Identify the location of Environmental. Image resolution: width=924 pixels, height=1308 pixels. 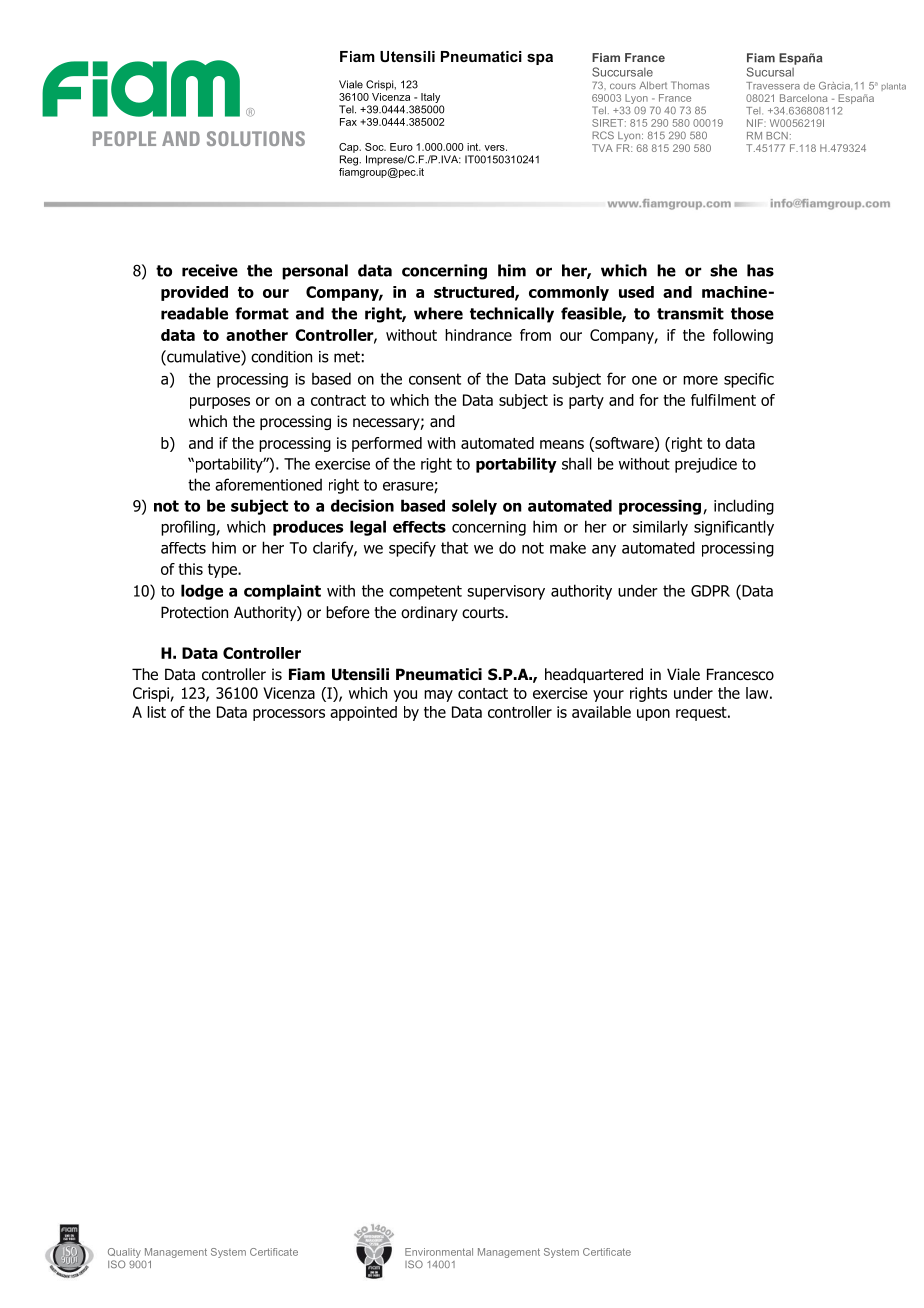
(439, 1252).
